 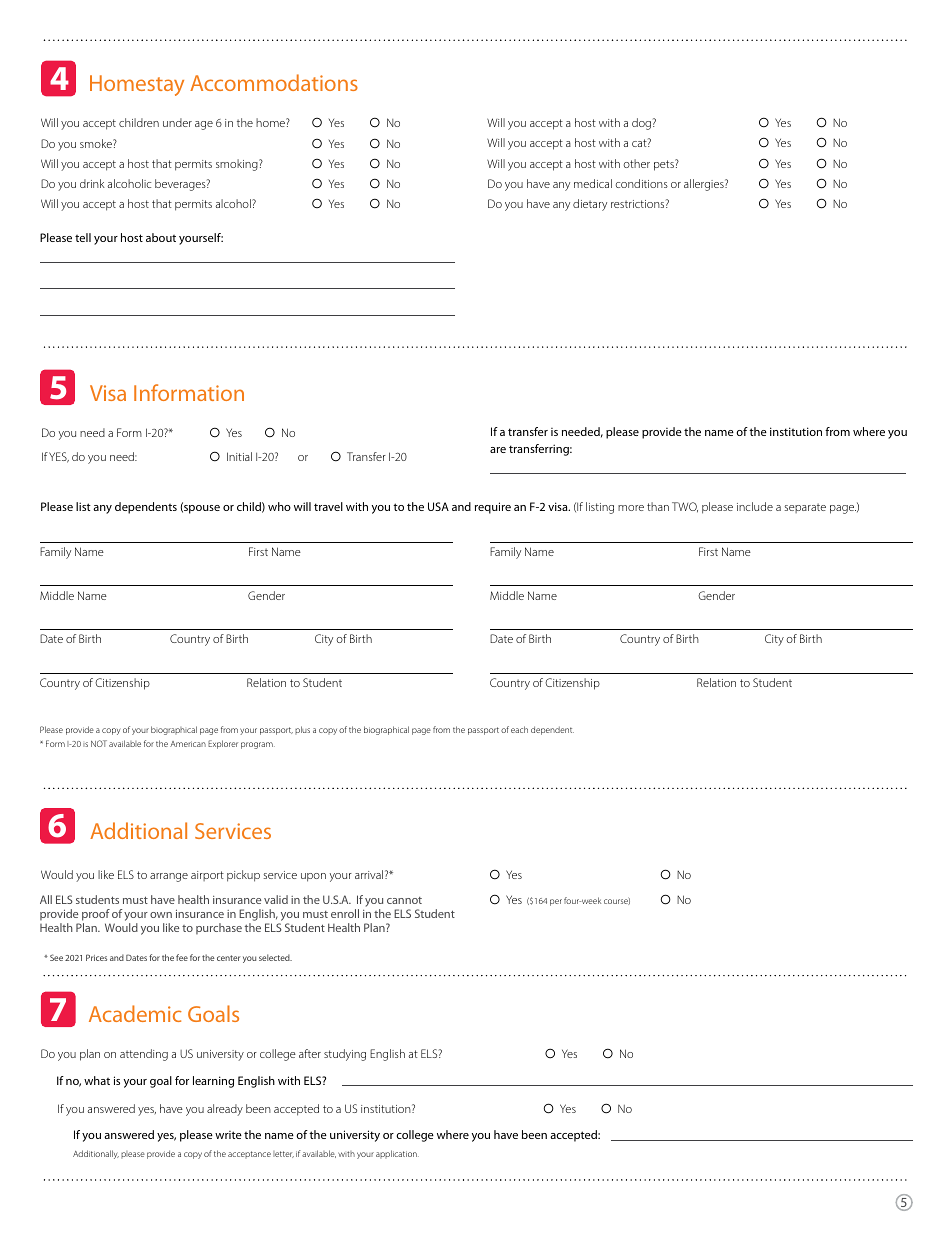 What do you see at coordinates (685, 507) in the page?
I see `TWO` at bounding box center [685, 507].
